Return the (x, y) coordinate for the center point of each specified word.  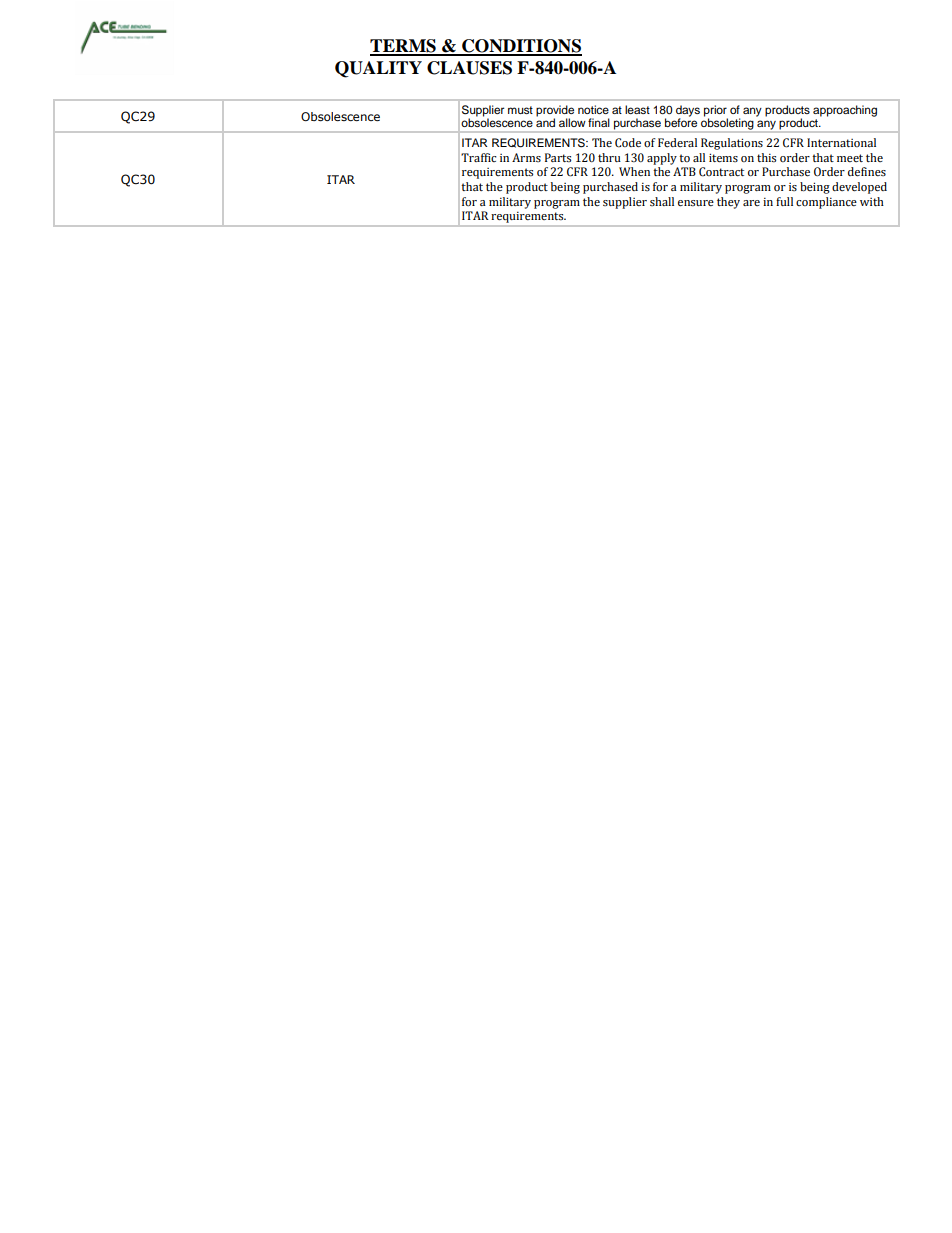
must (520, 110)
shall (662, 201)
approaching (845, 111)
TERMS (404, 47)
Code (628, 143)
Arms (526, 157)
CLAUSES (469, 68)
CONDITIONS (521, 47)
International (841, 142)
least (637, 109)
